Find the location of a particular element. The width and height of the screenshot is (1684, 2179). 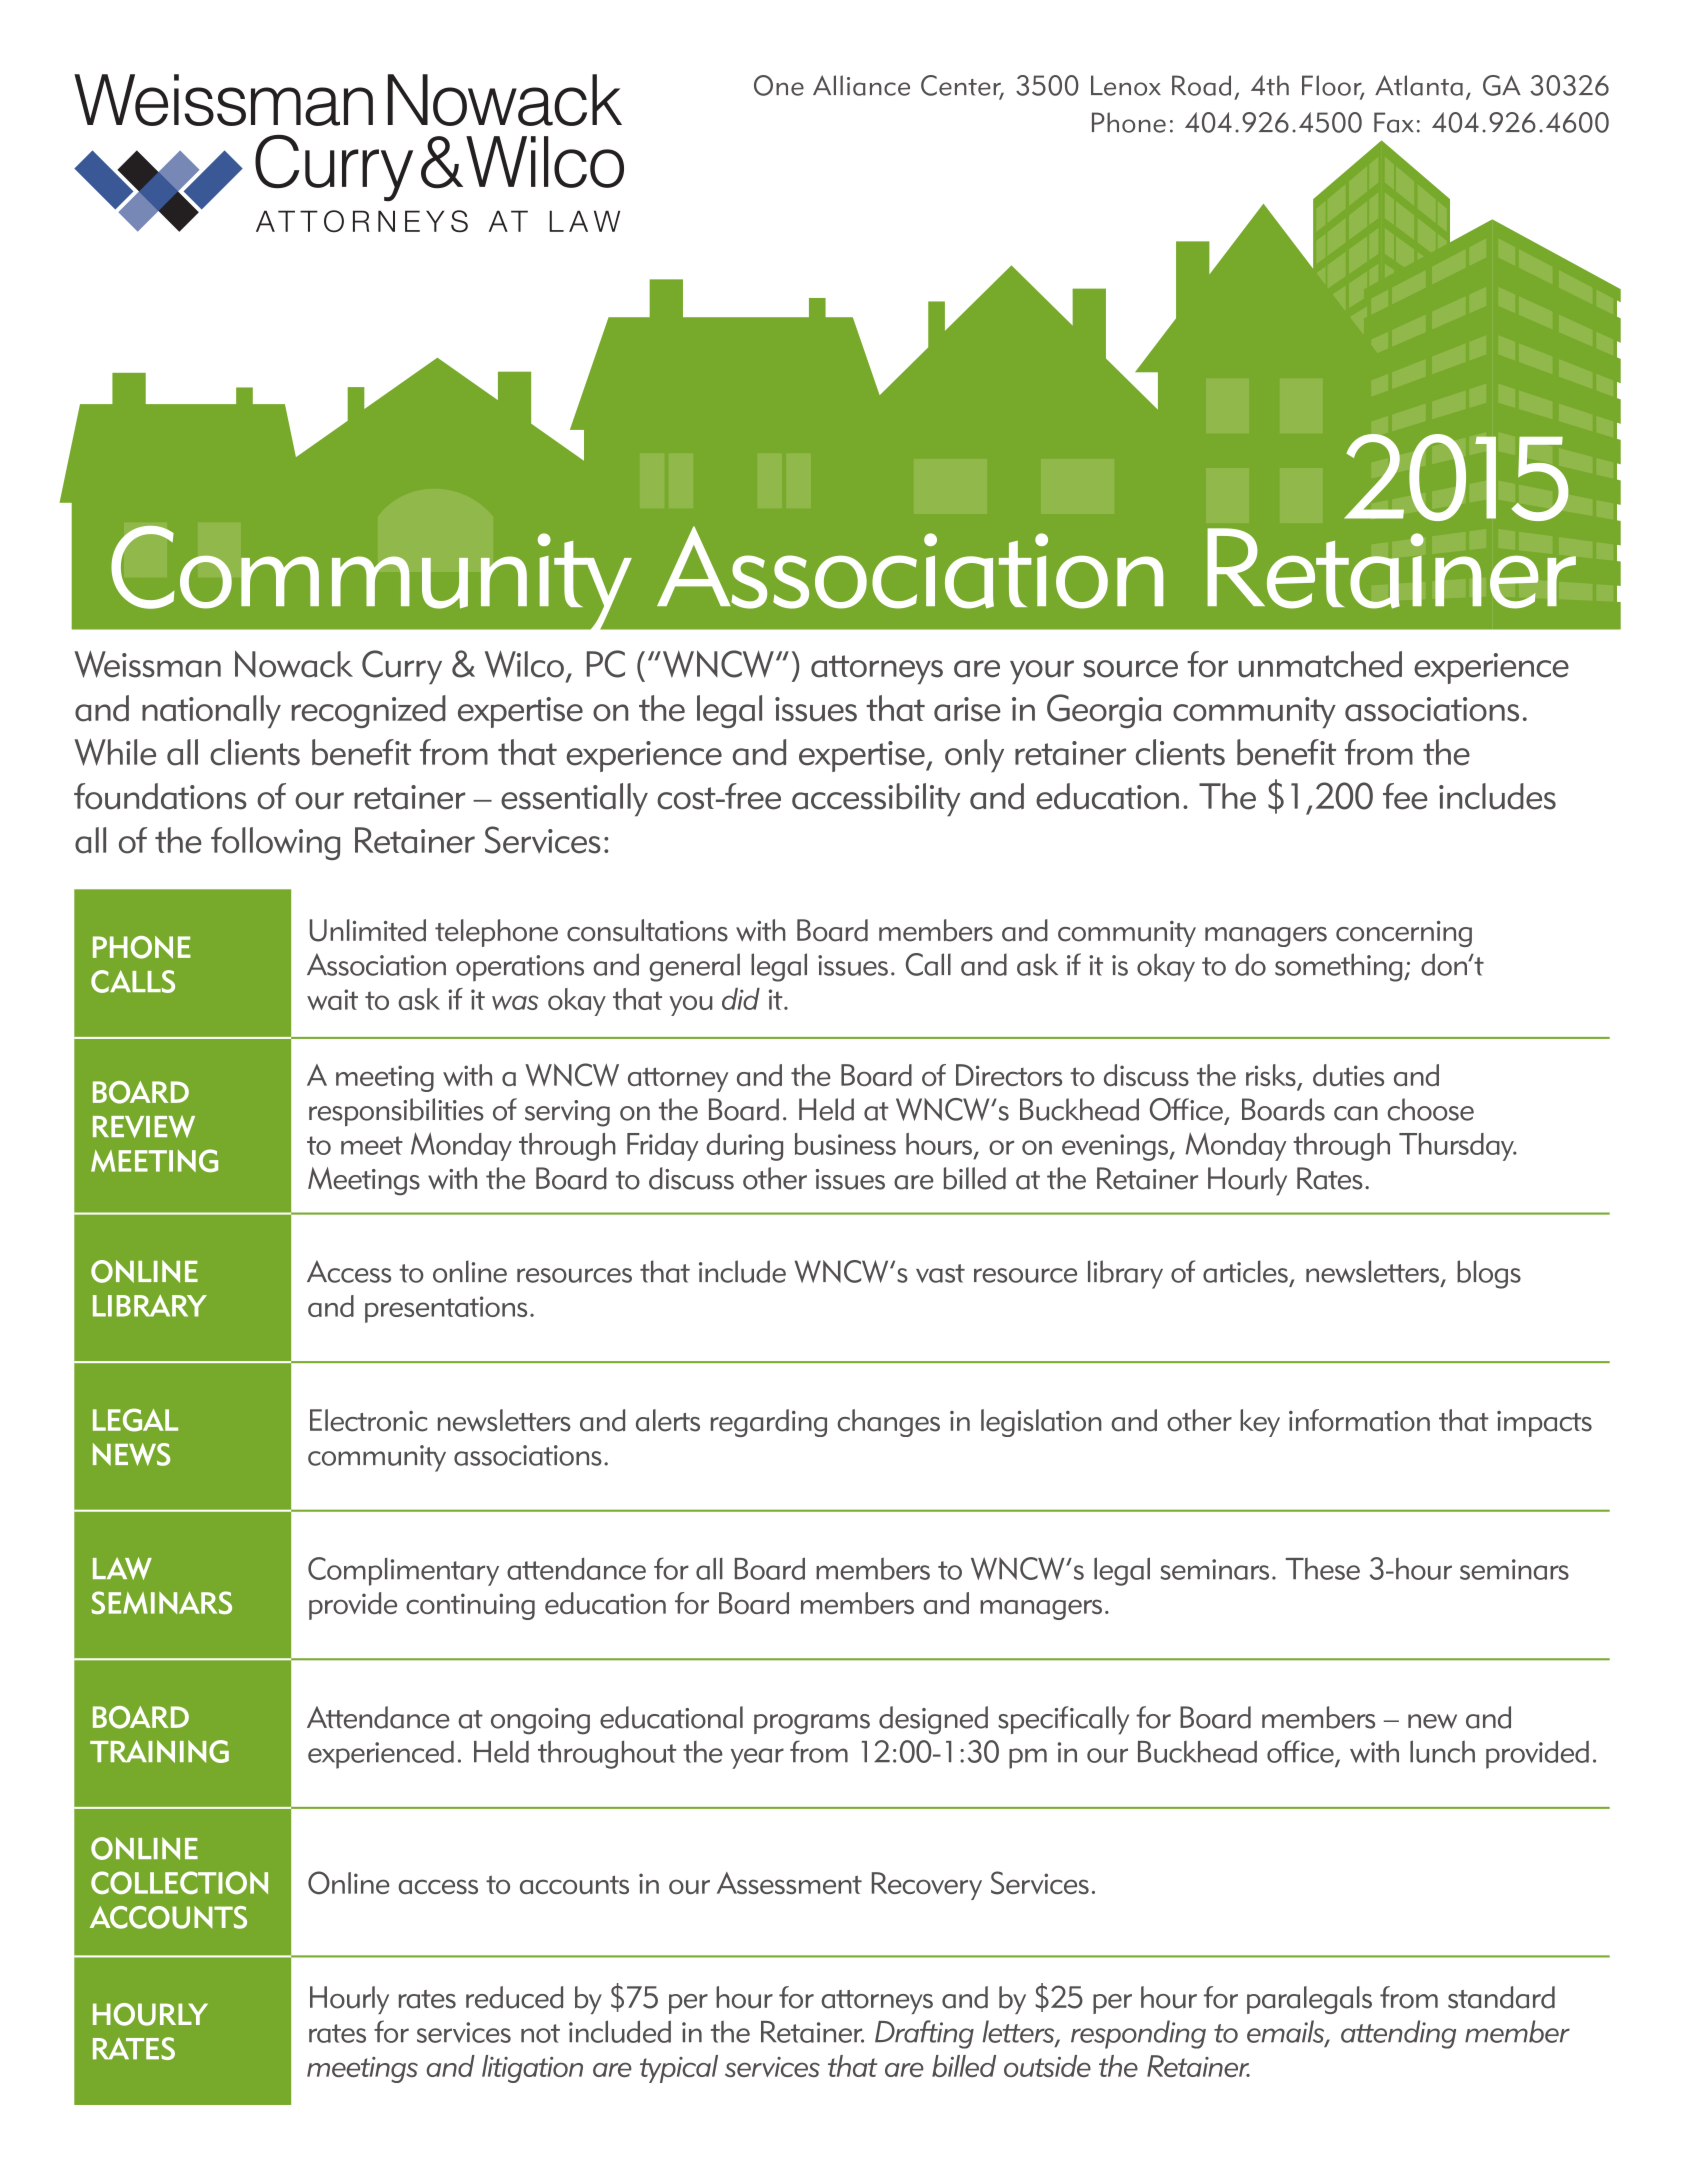

COLLECTION is located at coordinates (179, 1882).
